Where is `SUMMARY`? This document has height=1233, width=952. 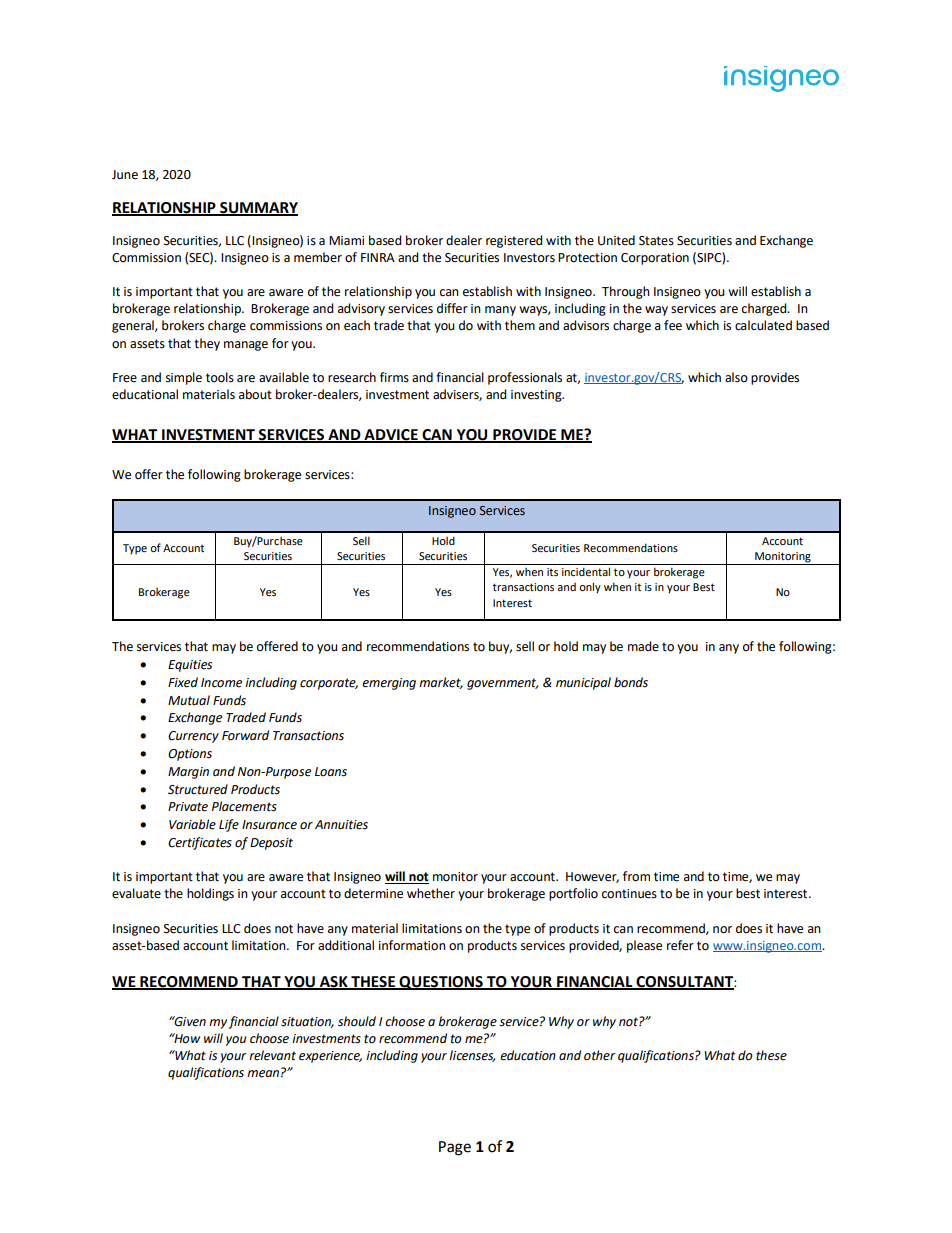 SUMMARY is located at coordinates (258, 209).
